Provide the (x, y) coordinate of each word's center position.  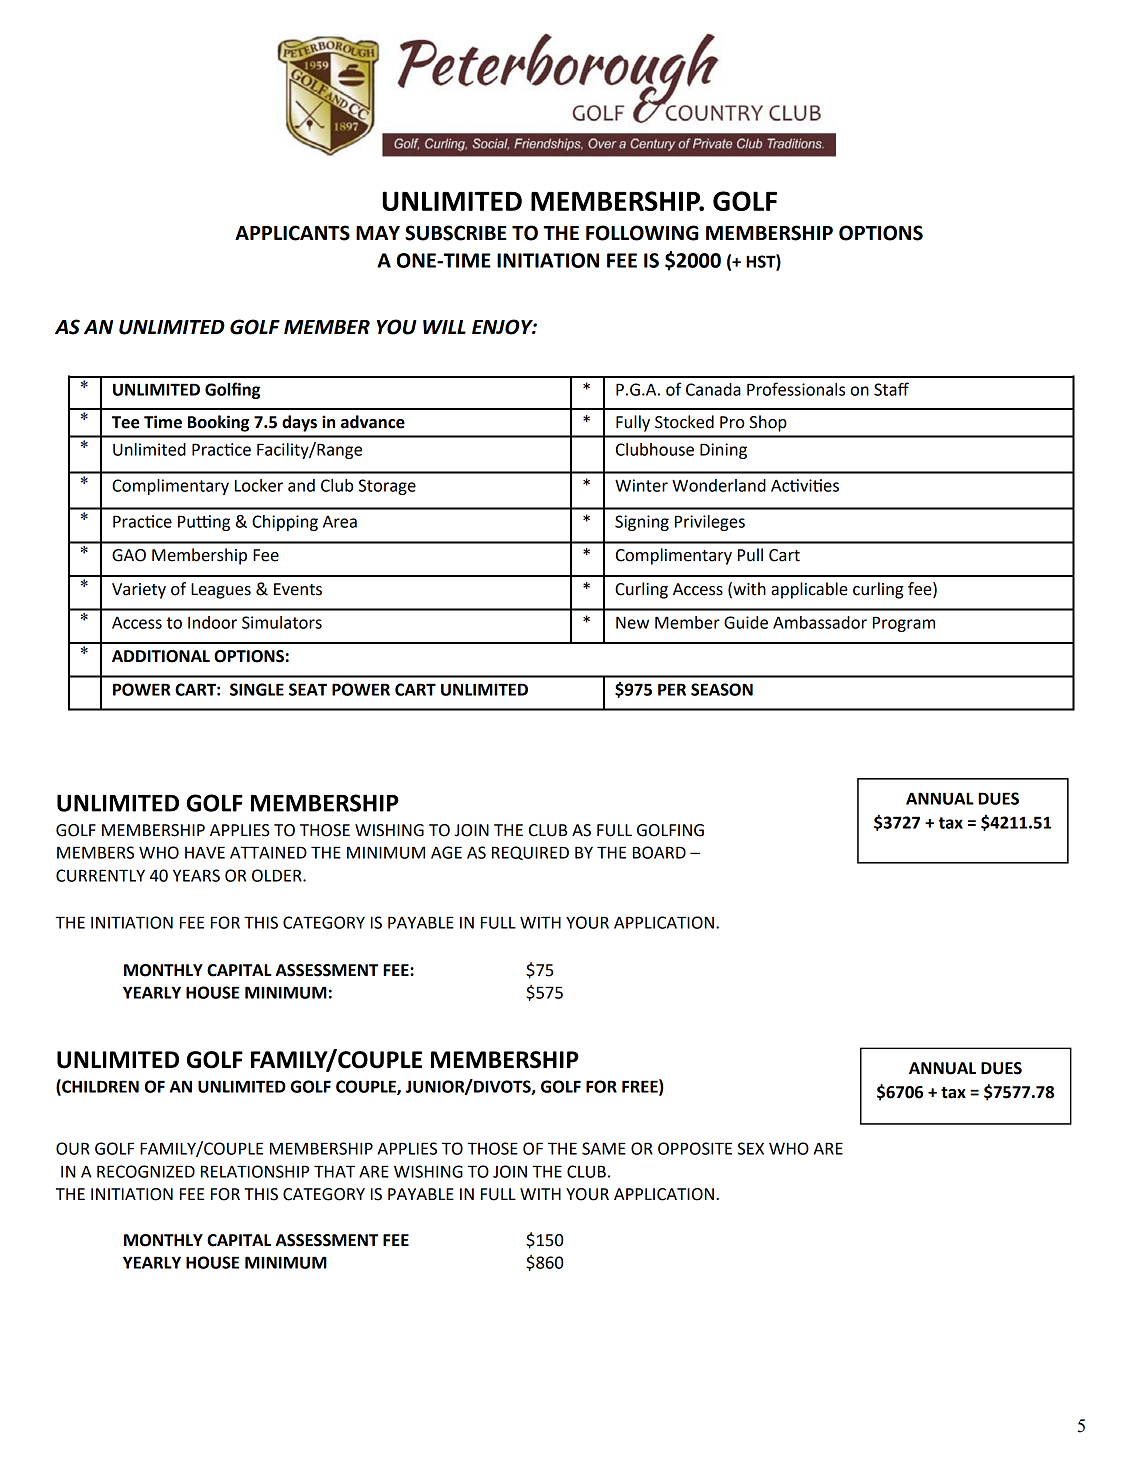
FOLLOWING (642, 233)
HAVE (205, 852)
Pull (750, 555)
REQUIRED (530, 853)
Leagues (221, 591)
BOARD (659, 852)
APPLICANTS (292, 233)
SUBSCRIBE (456, 233)
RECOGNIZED (146, 1171)
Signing (642, 523)
